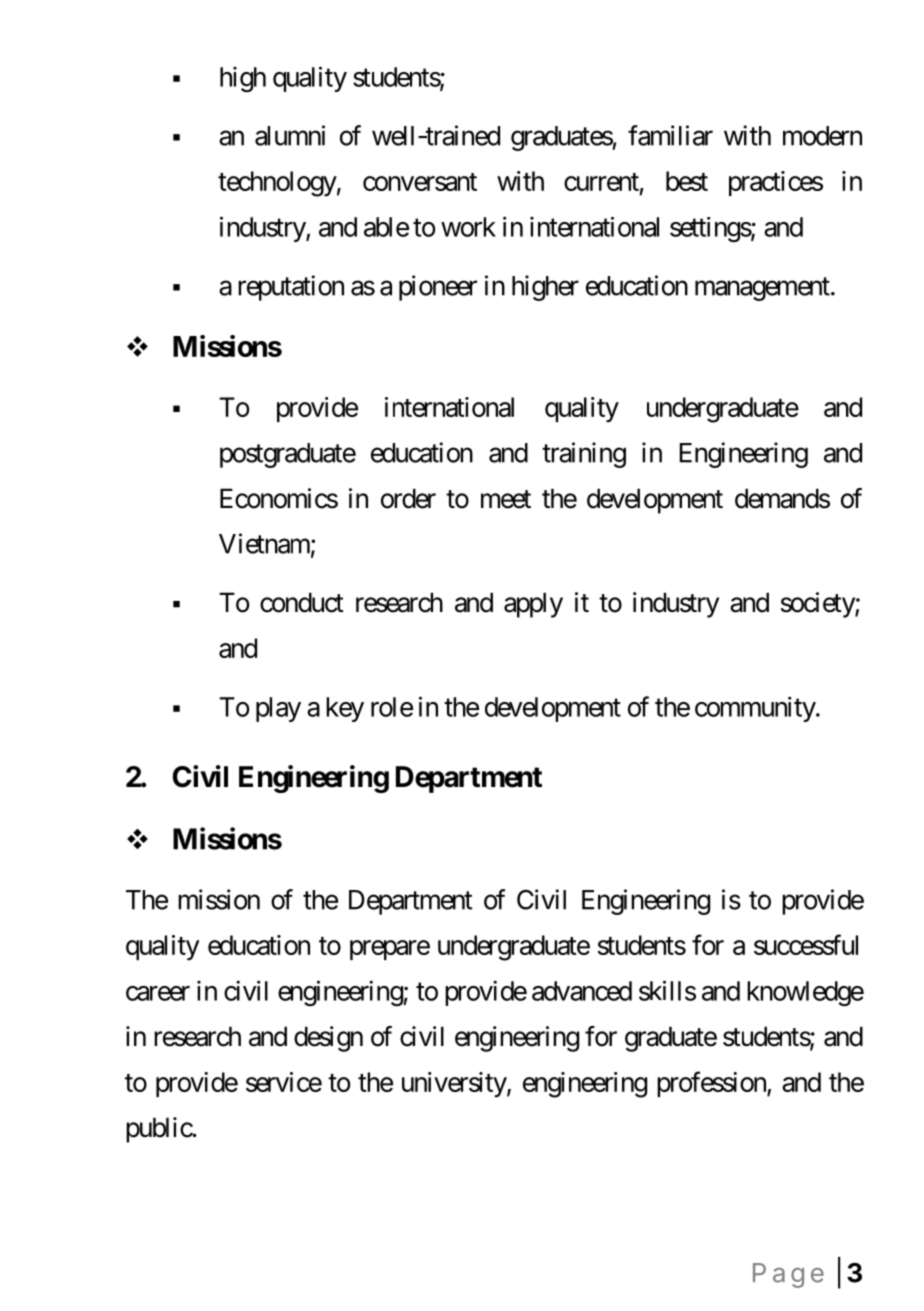 This image has height=1311, width=924. What do you see at coordinates (420, 182) in the image?
I see `conversant` at bounding box center [420, 182].
